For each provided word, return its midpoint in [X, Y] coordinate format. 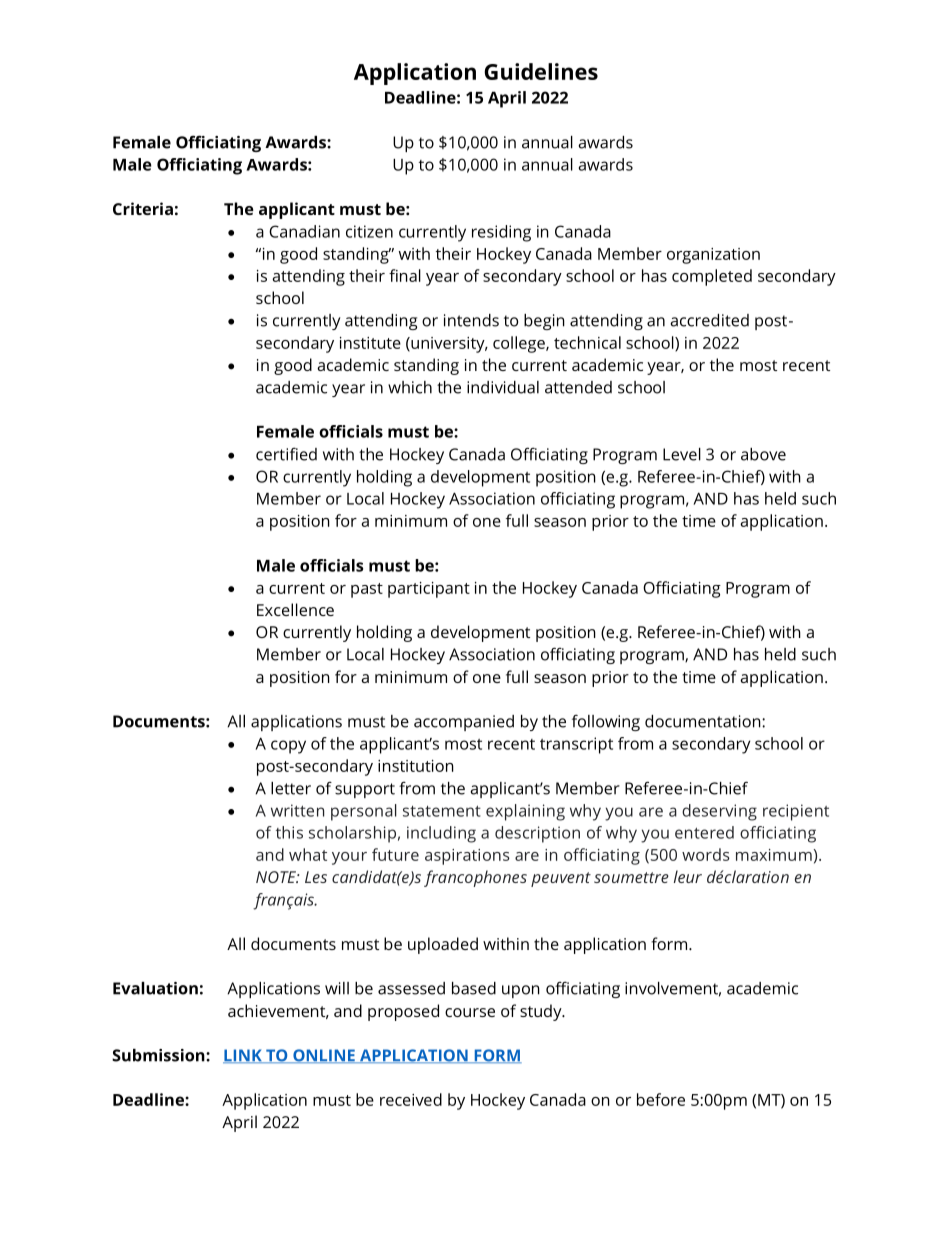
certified [286, 454]
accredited [709, 320]
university [448, 345]
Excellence [295, 609]
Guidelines [541, 71]
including [441, 834]
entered [704, 832]
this [289, 832]
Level [682, 454]
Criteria [143, 208]
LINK [243, 1056]
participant [429, 590]
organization [713, 256]
